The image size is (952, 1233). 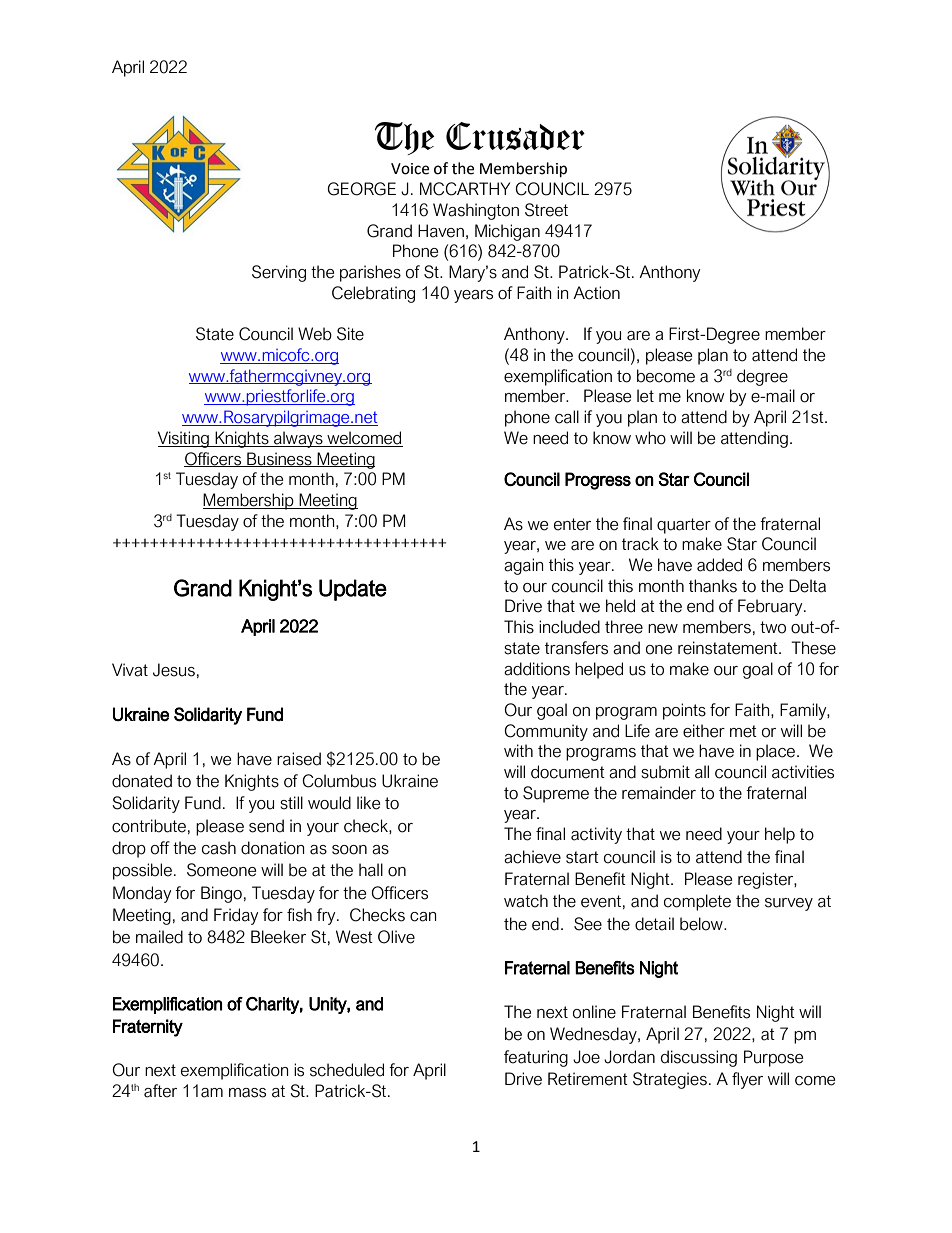 I want to click on with, so click(x=518, y=750).
